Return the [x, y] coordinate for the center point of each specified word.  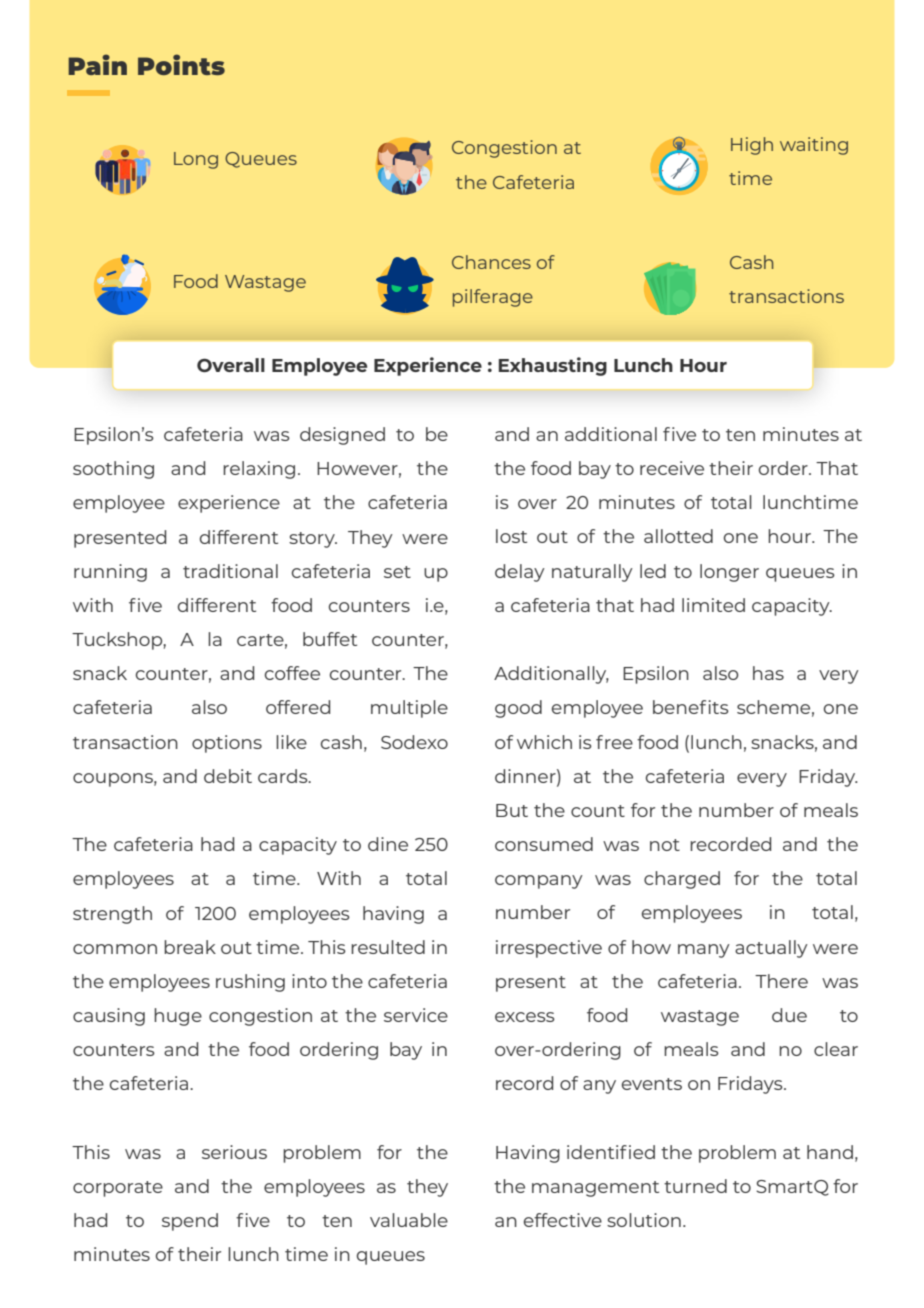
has [768, 673]
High [752, 146]
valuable [409, 1220]
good [518, 709]
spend [190, 1222]
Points [181, 64]
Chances [491, 262]
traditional [230, 571]
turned [695, 1186]
